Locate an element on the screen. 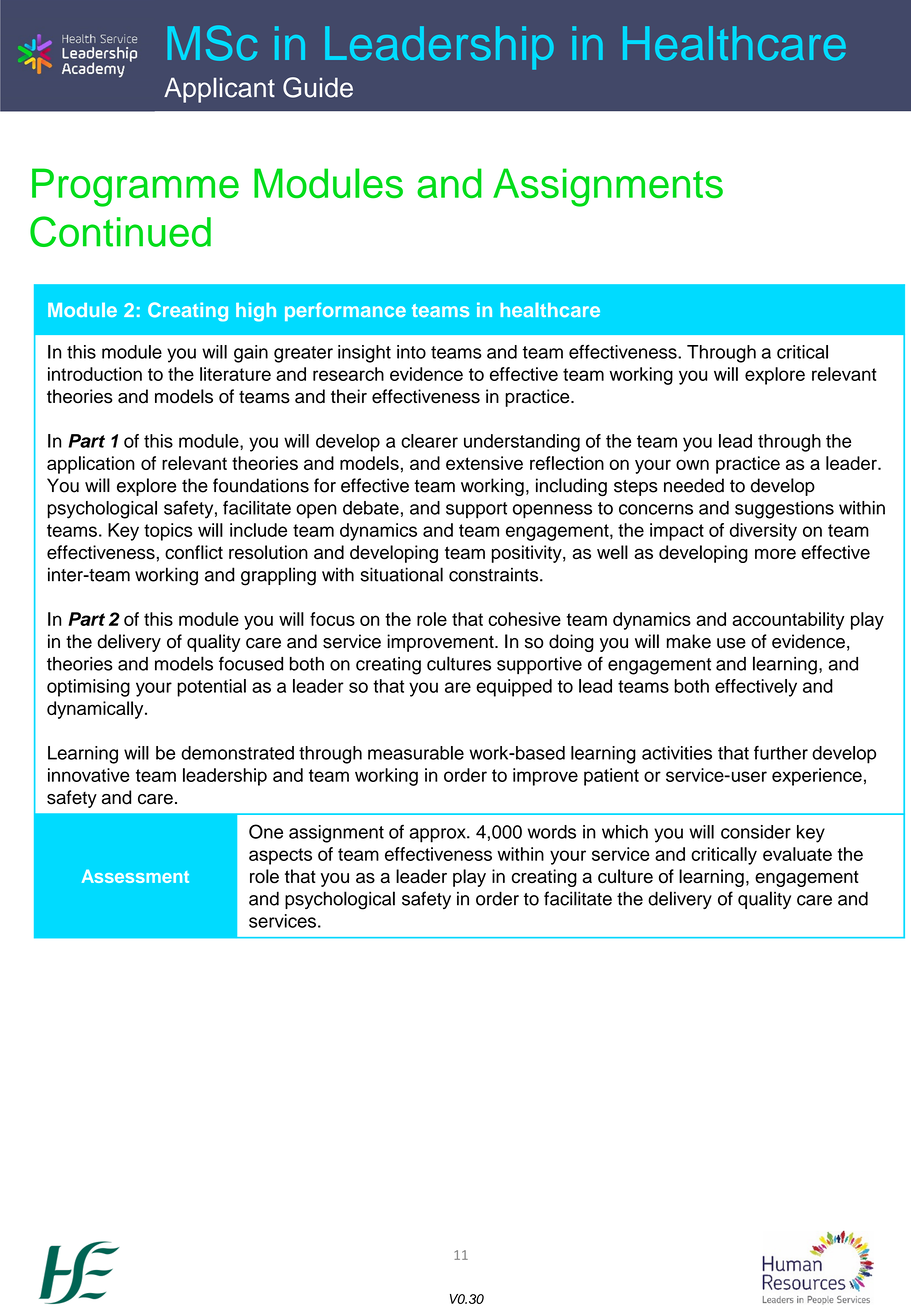 The height and width of the screenshot is (1316, 911). Guide is located at coordinates (318, 87).
